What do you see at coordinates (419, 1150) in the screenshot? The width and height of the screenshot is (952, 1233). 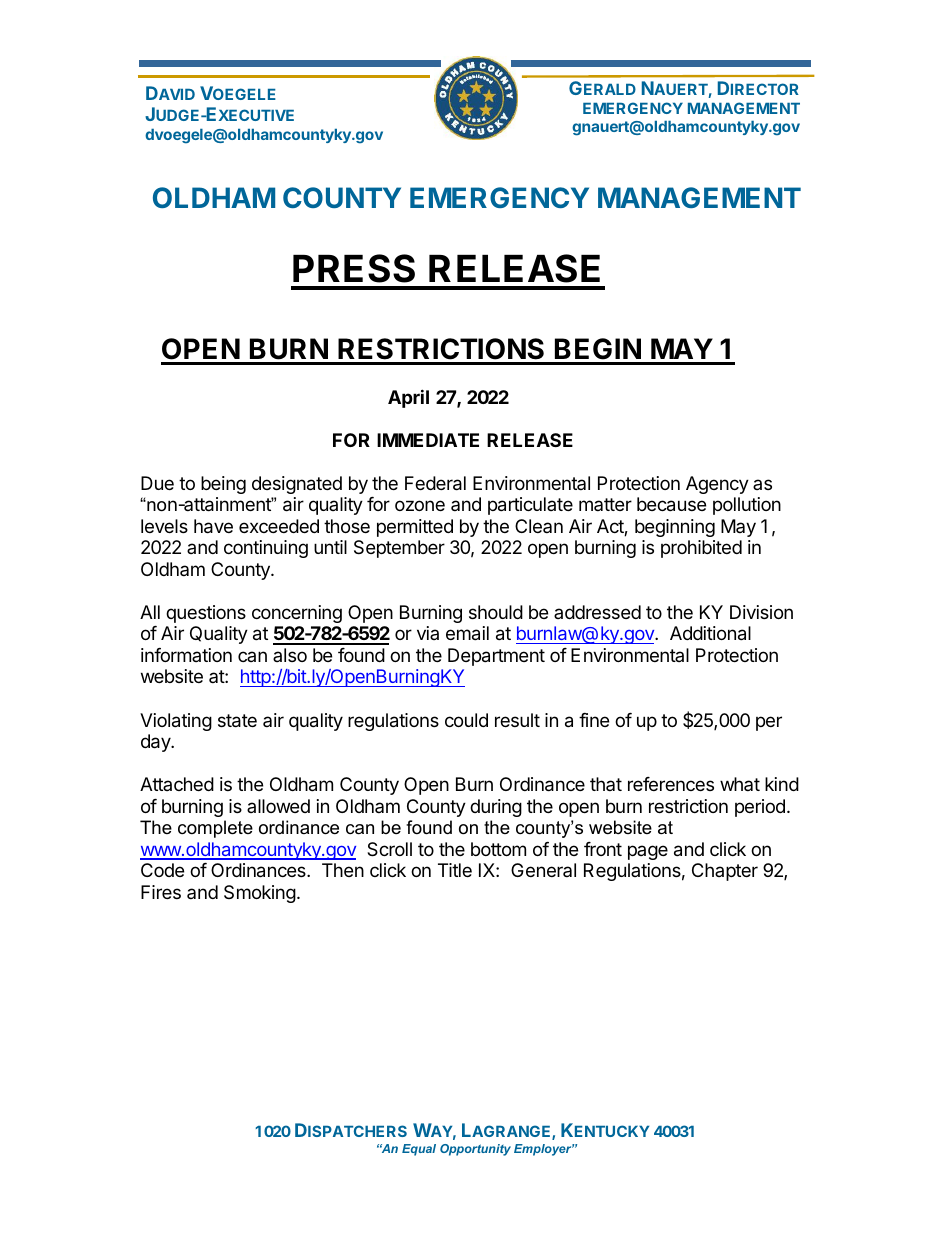 I see `Equal` at bounding box center [419, 1150].
